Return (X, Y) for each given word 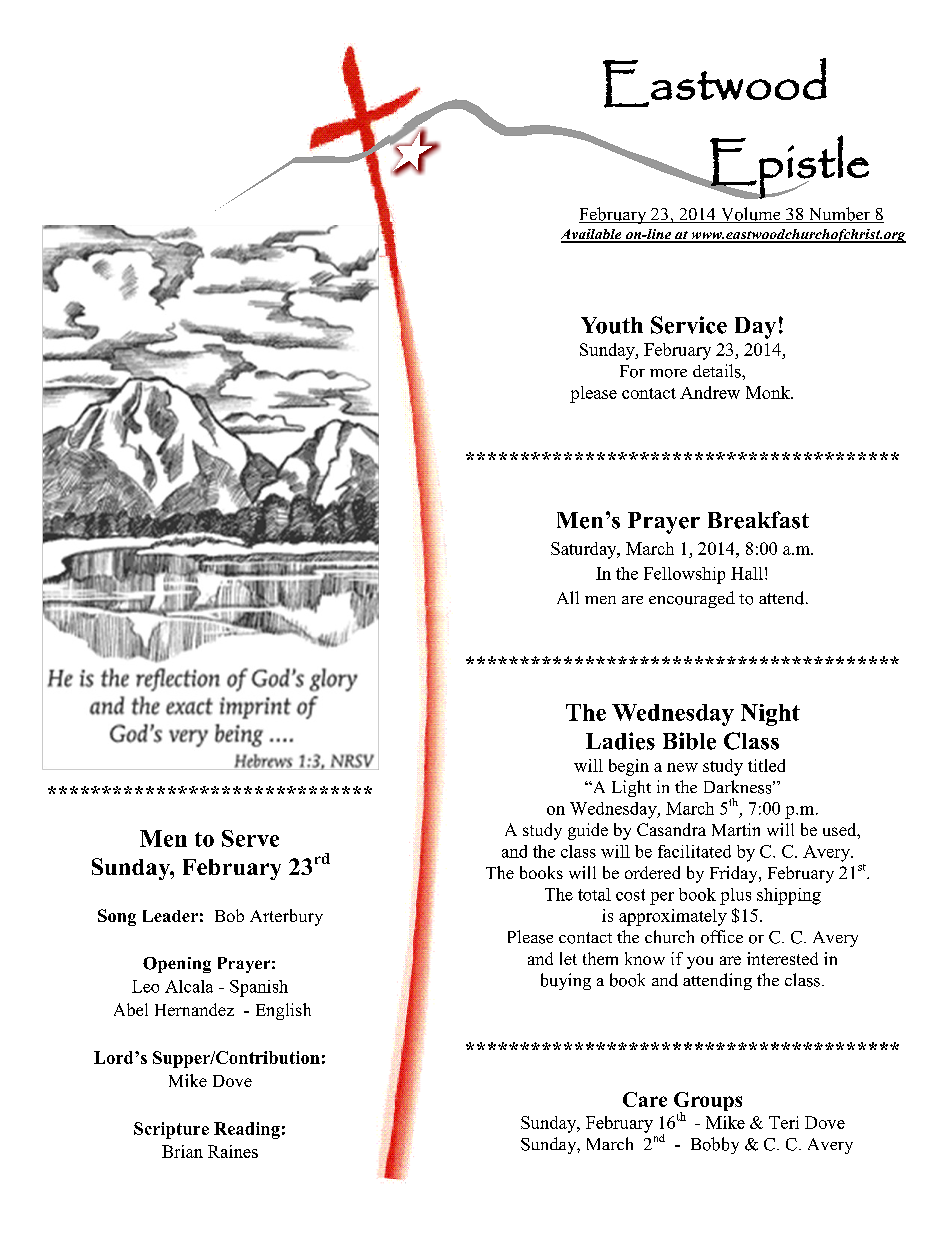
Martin (736, 829)
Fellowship (684, 575)
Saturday (585, 550)
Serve (250, 838)
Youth (612, 325)
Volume (750, 215)
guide (588, 831)
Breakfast (758, 520)
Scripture (171, 1130)
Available (592, 235)
